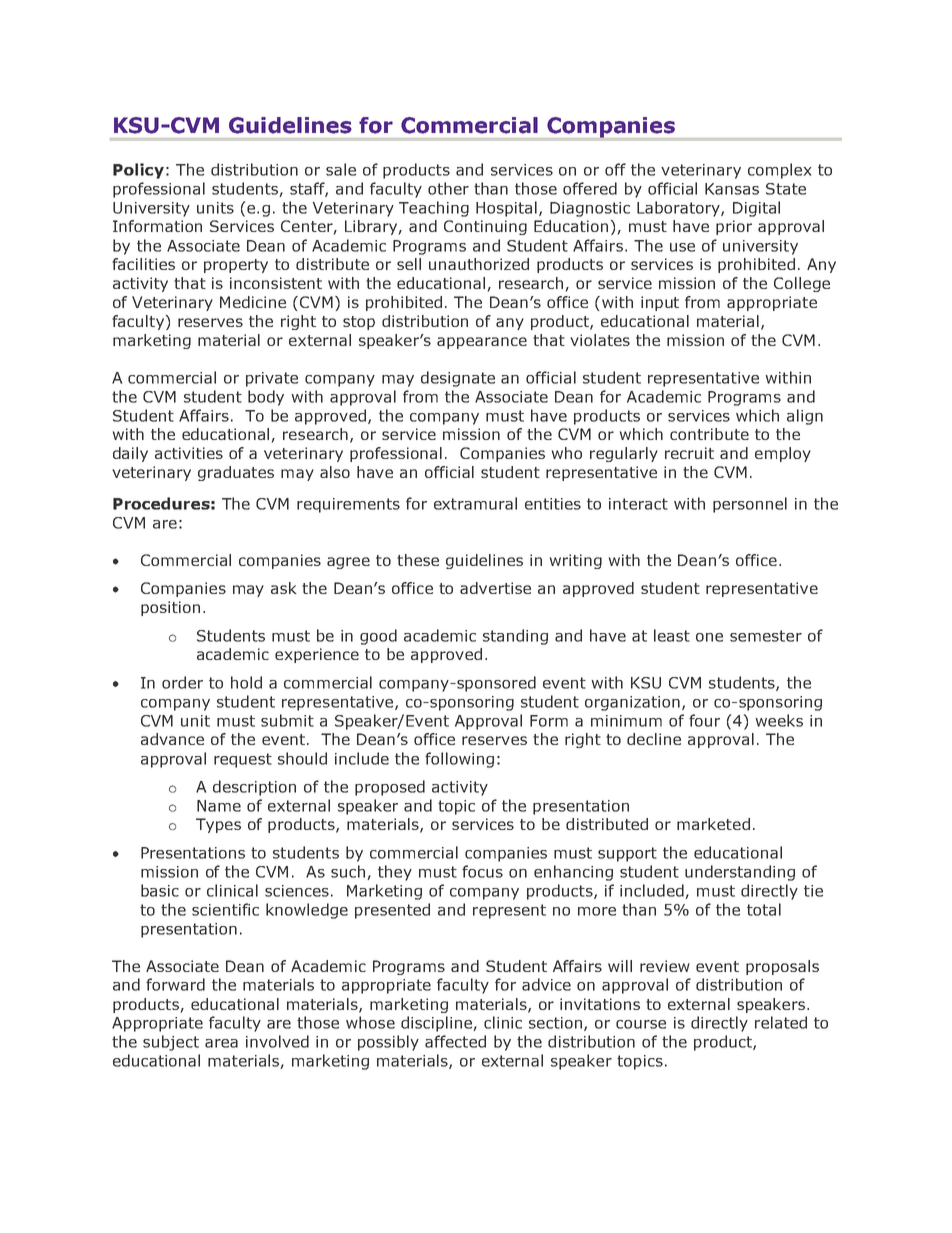  Describe the element at coordinates (781, 1022) in the screenshot. I see `related` at that location.
